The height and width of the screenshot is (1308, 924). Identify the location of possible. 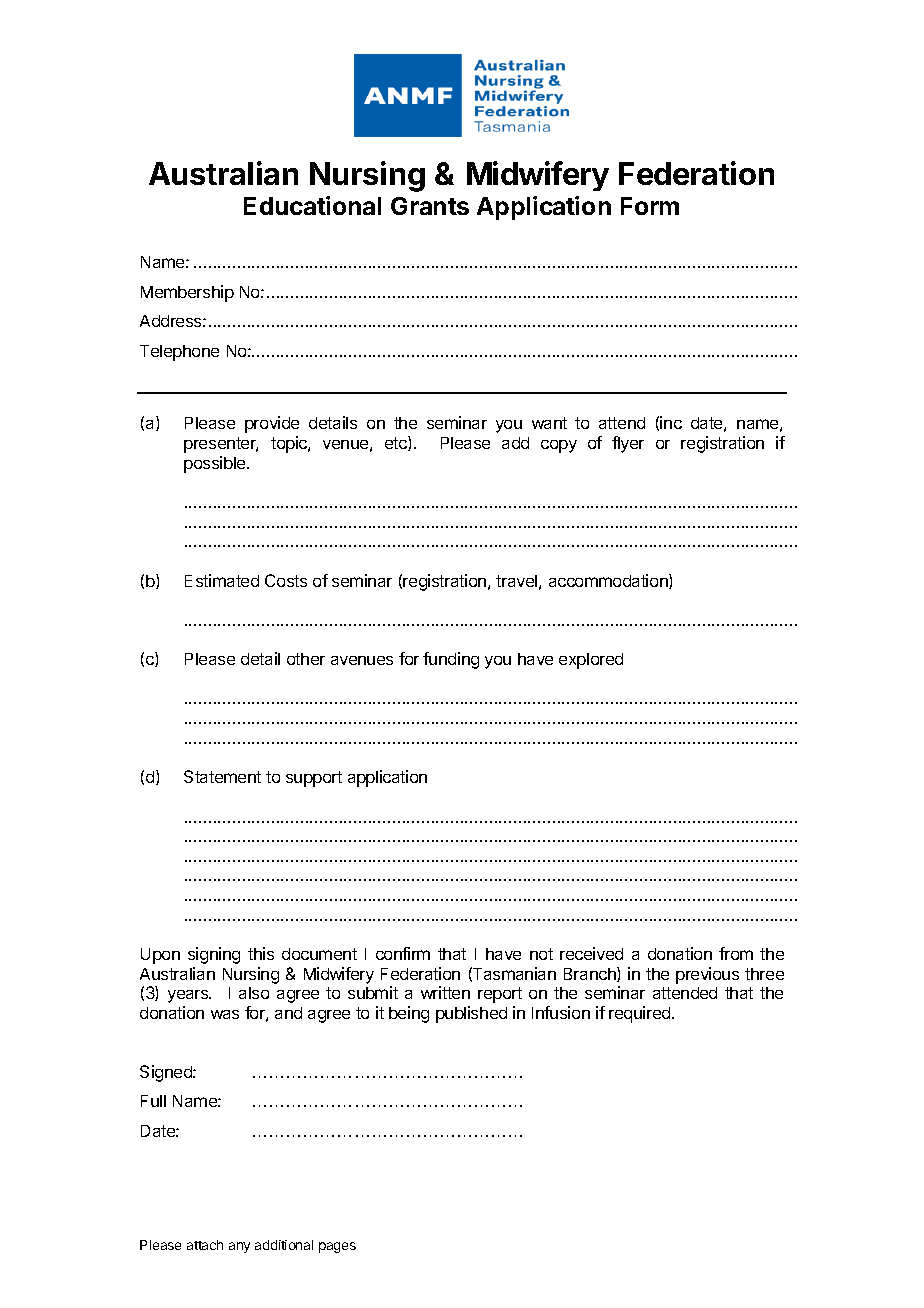
(216, 464).
